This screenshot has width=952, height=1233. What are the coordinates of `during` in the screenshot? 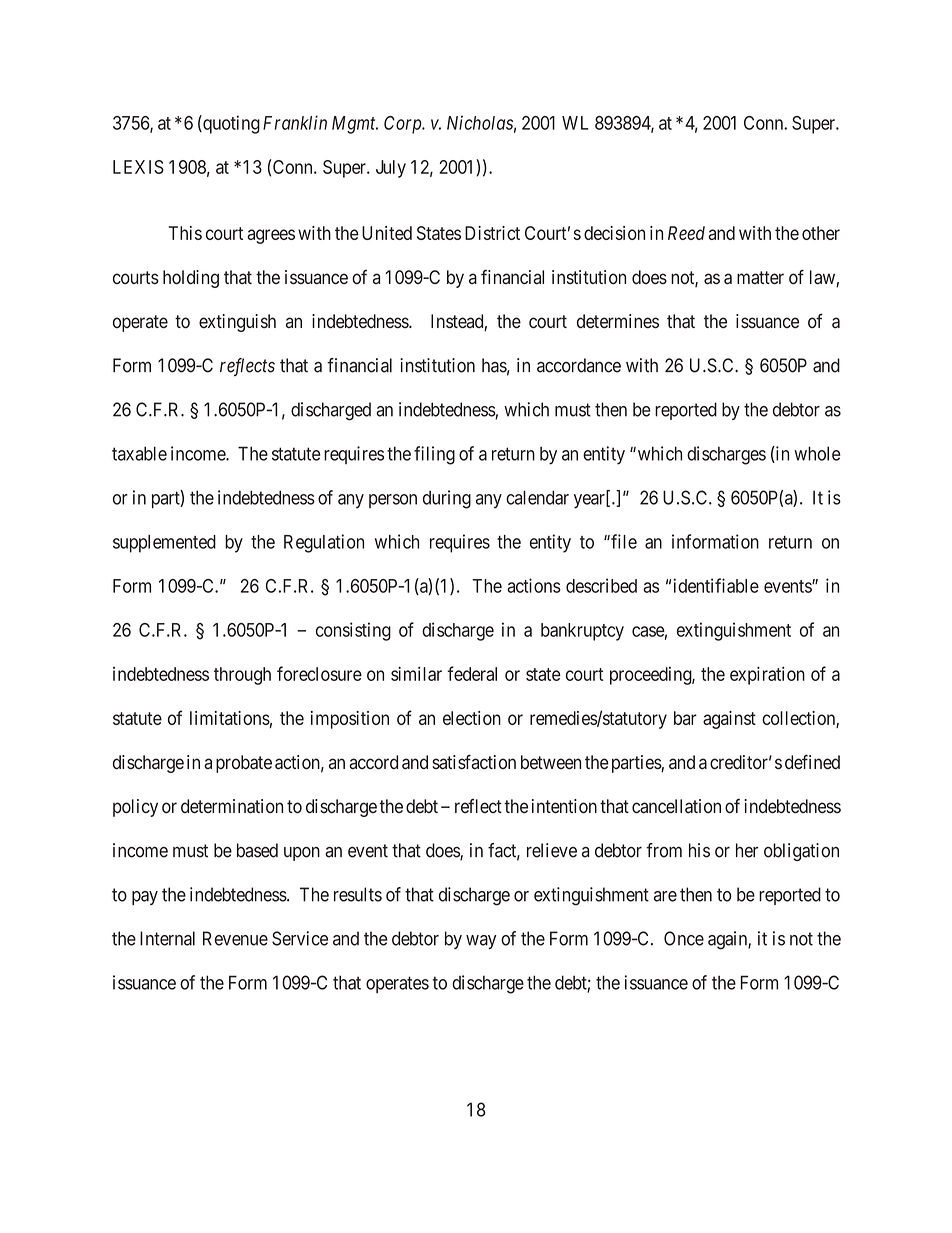 It's located at (447, 499).
